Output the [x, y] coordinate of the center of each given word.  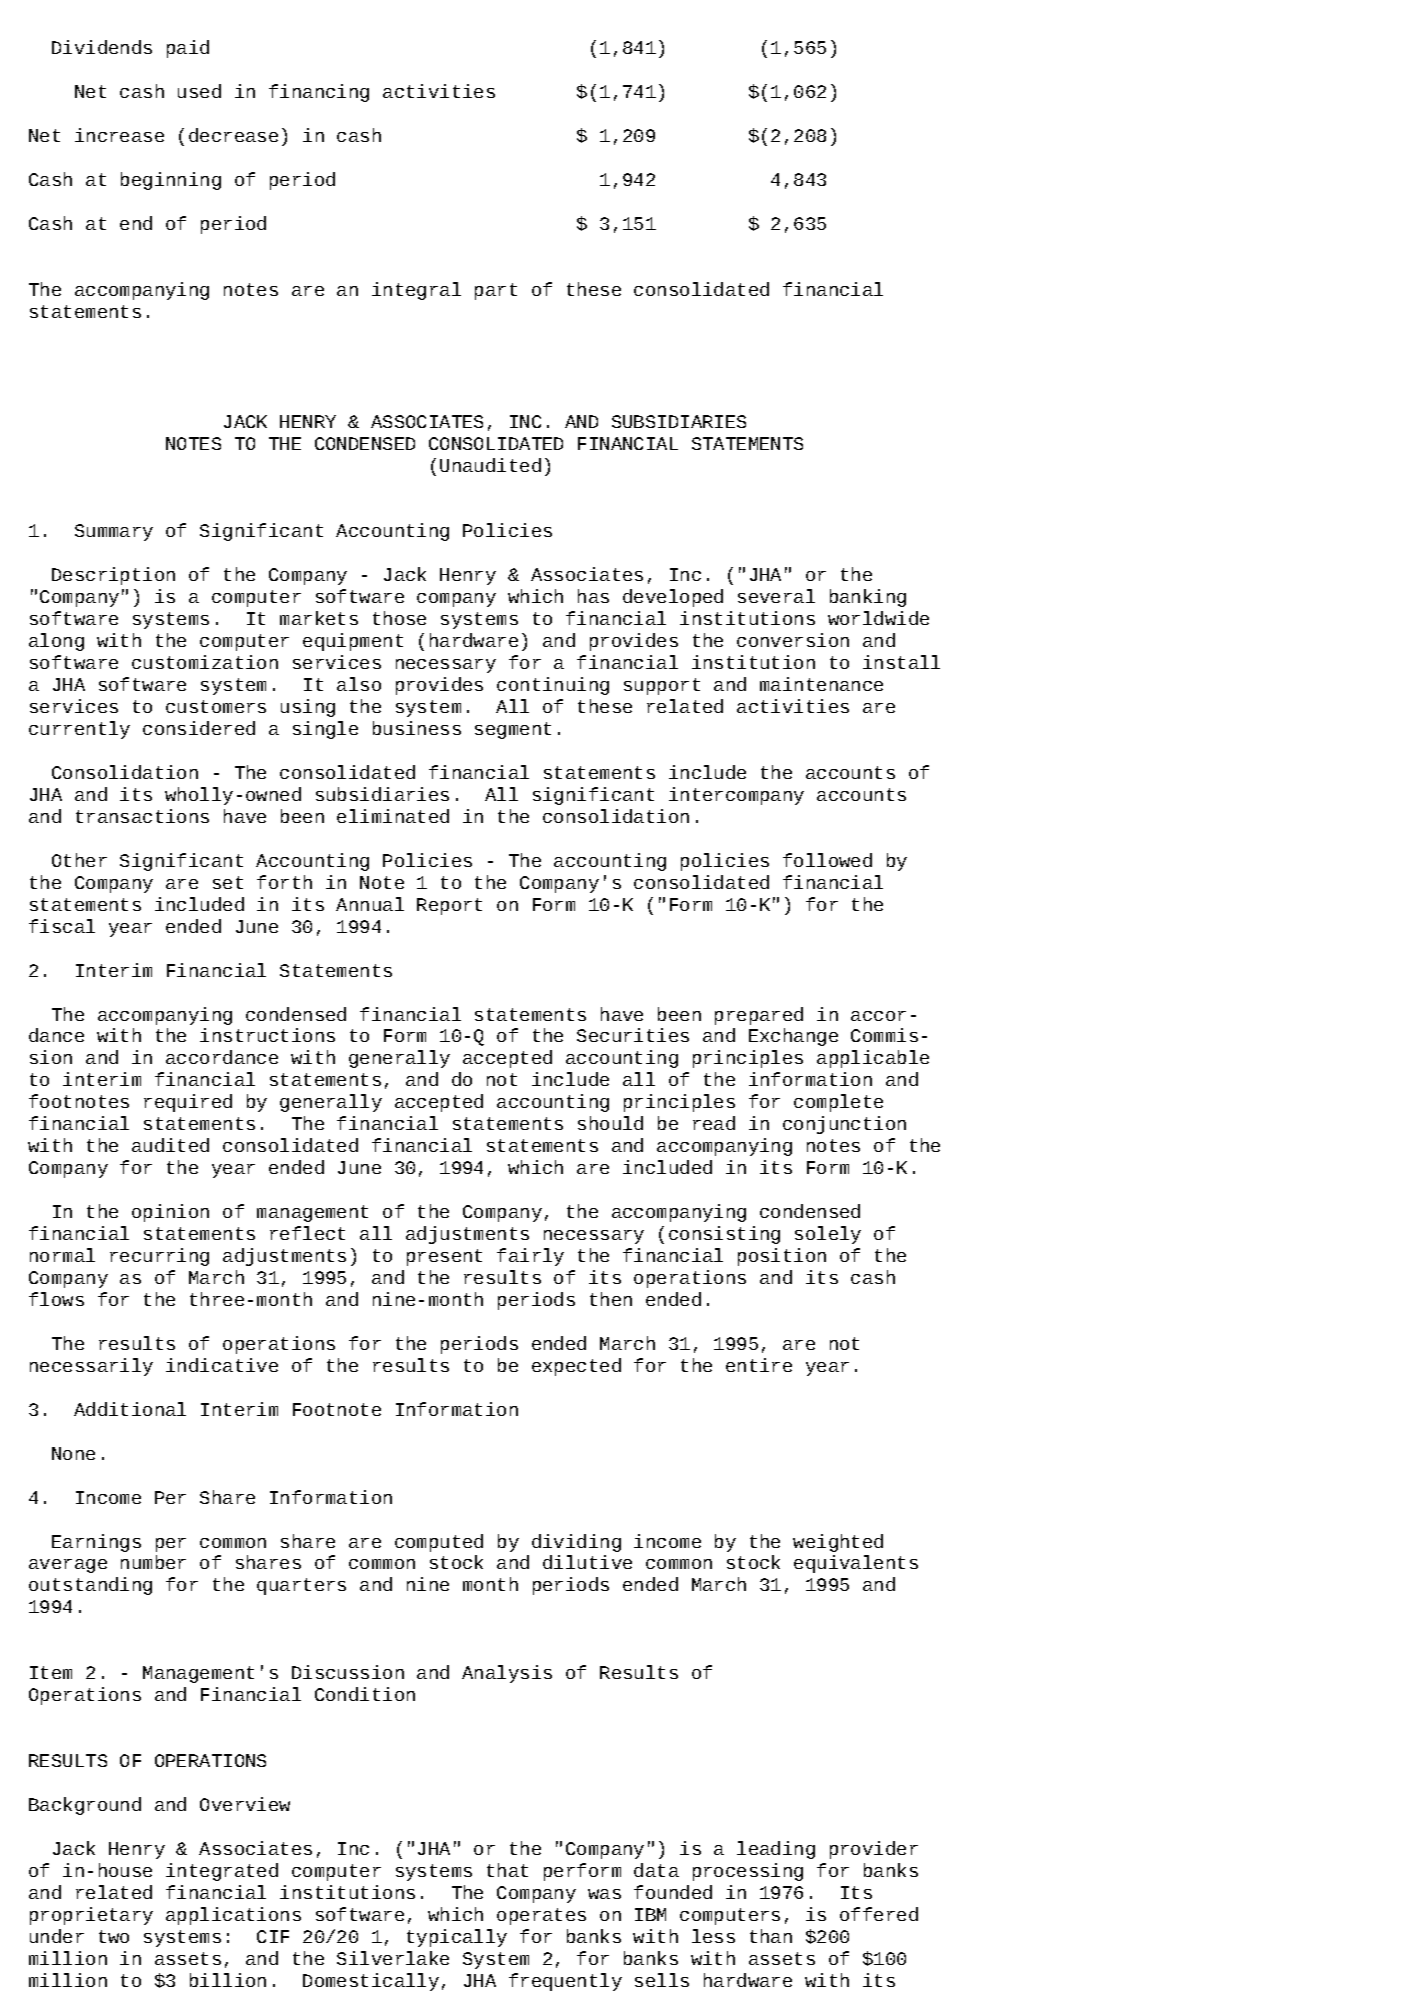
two [114, 1936]
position [782, 1257]
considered [199, 728]
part [496, 291]
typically [457, 1938]
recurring [159, 1257]
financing [319, 93]
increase [119, 135]
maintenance [821, 684]
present [444, 1257]
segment [513, 730]
